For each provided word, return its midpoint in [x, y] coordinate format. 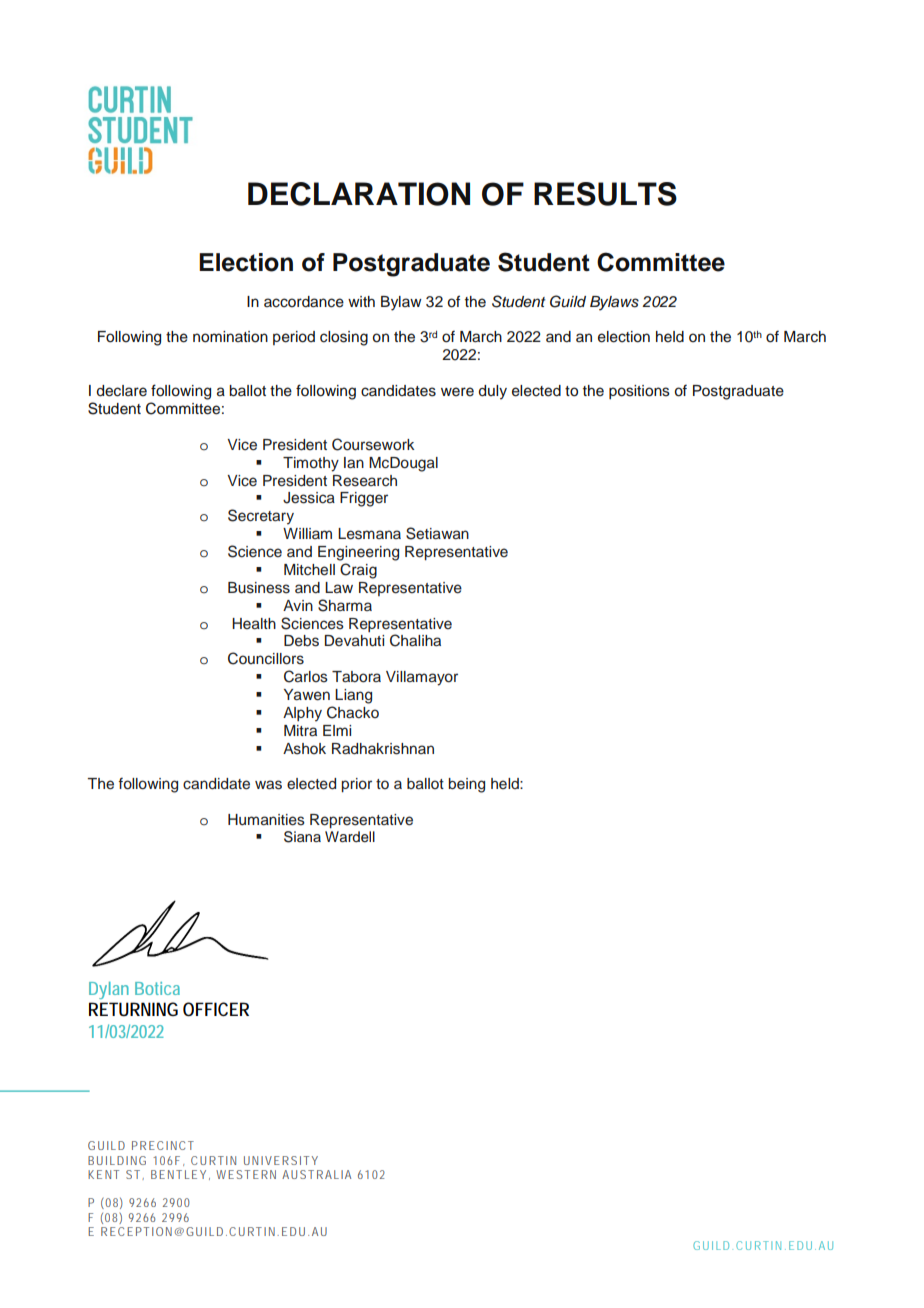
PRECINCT [163, 1145]
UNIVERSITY [281, 1160]
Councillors [266, 658]
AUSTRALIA [316, 1174]
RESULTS [605, 194]
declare [122, 391]
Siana [302, 837]
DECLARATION [359, 194]
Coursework [373, 444]
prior [356, 785]
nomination [230, 337]
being [466, 785]
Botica [157, 988]
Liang [353, 696]
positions [639, 392]
